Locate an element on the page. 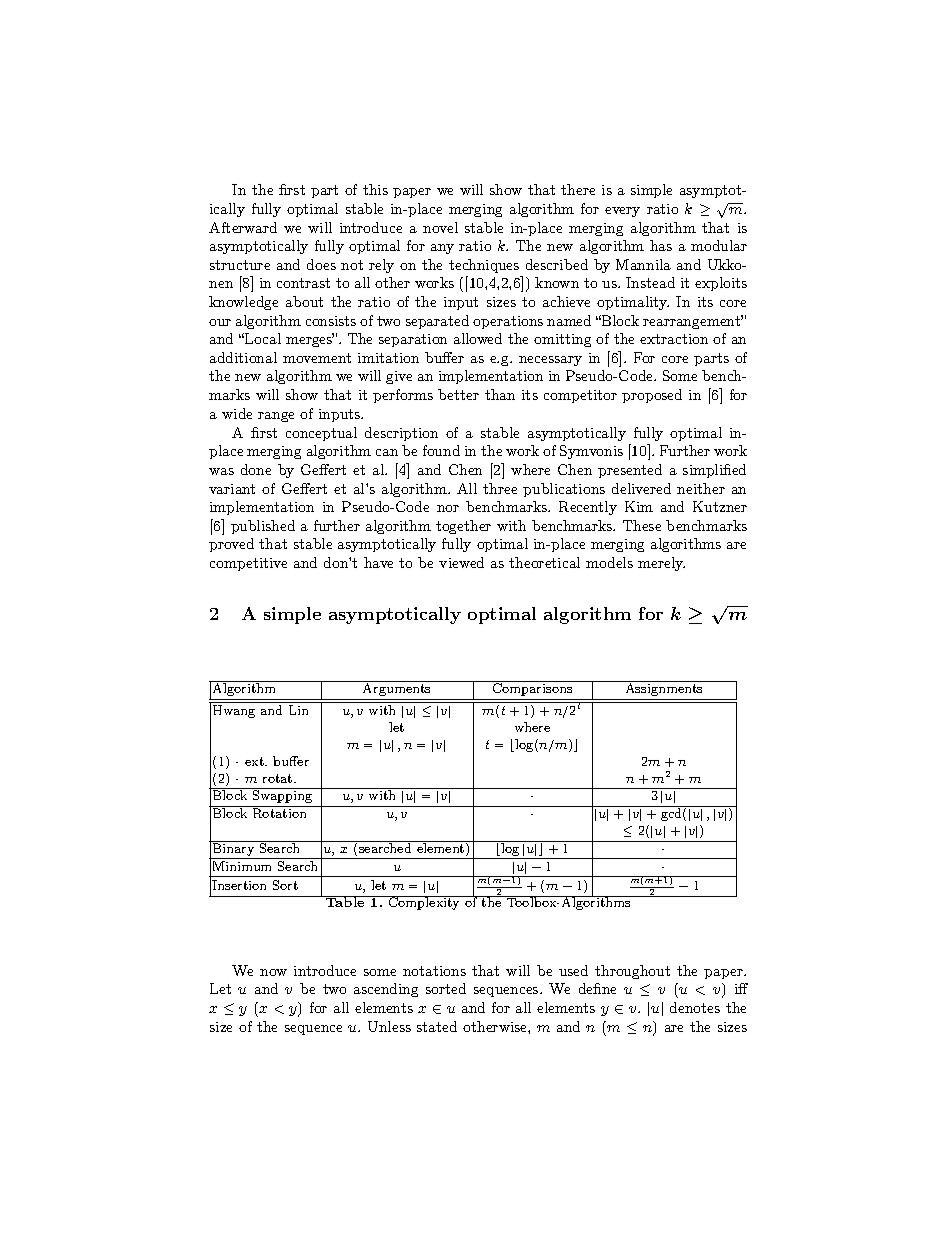 This image has width=952, height=1233. stated is located at coordinates (437, 1026).
